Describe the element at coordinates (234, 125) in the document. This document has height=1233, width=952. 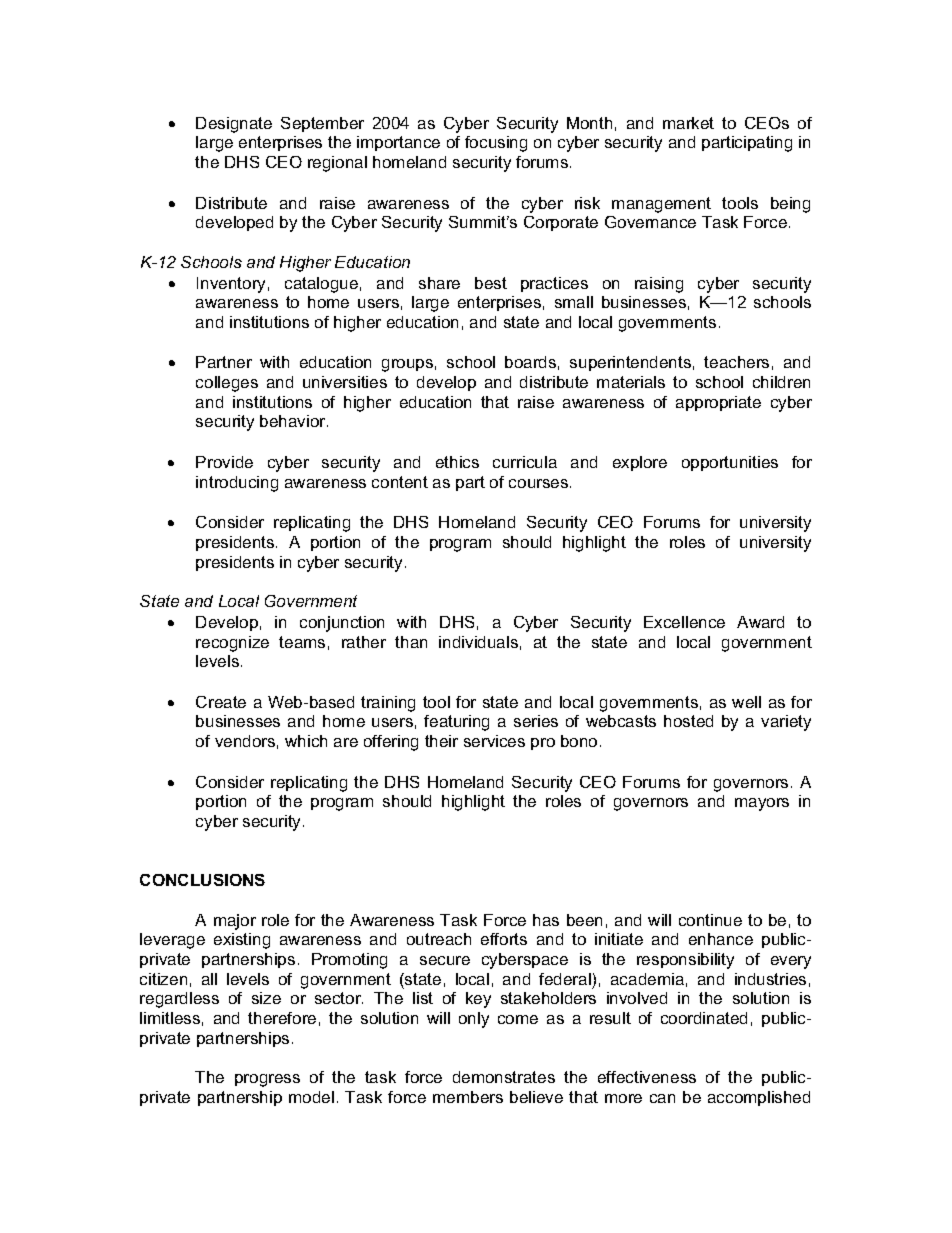
I see `Designate` at that location.
